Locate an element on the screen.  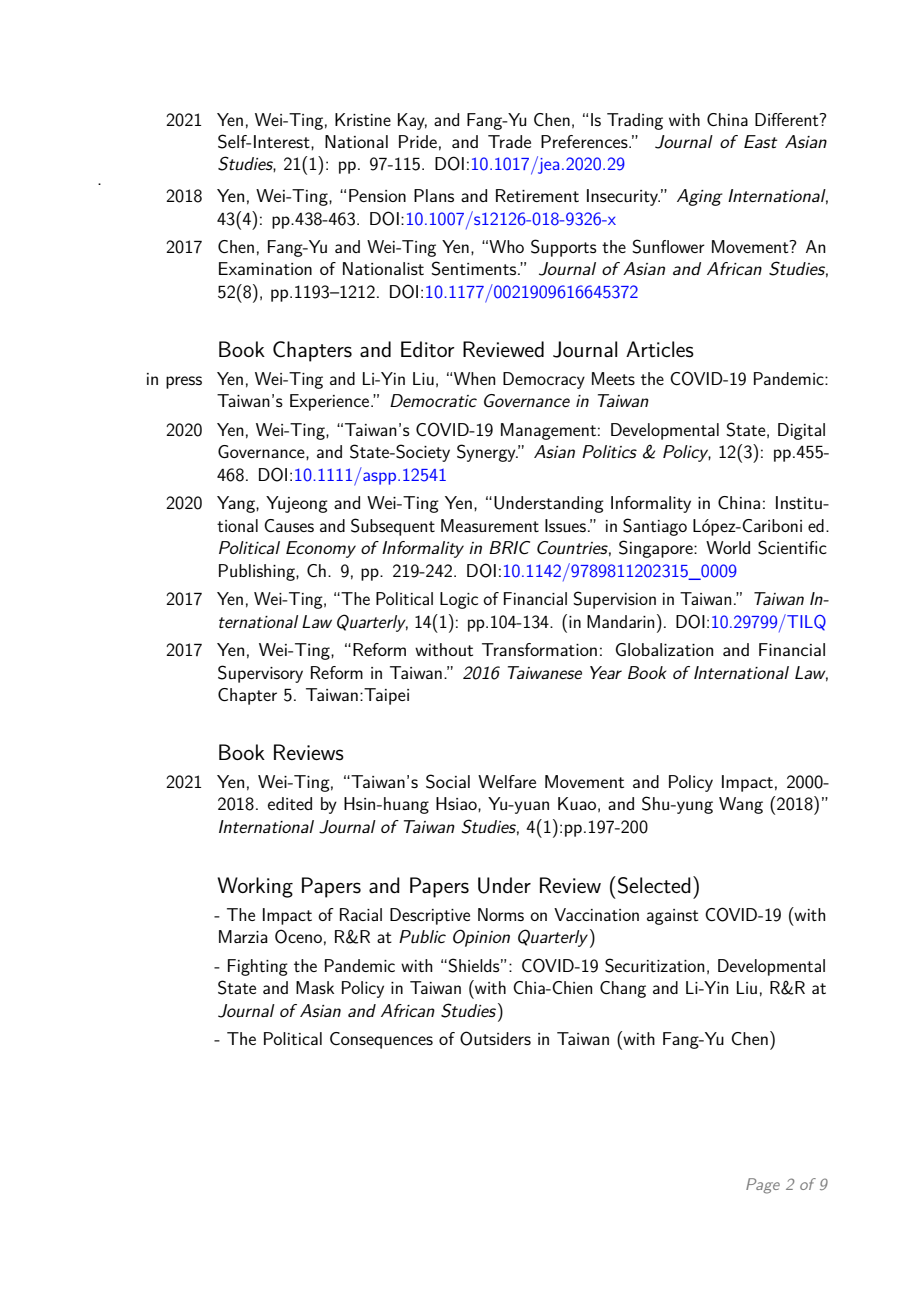
against is located at coordinates (672, 917).
